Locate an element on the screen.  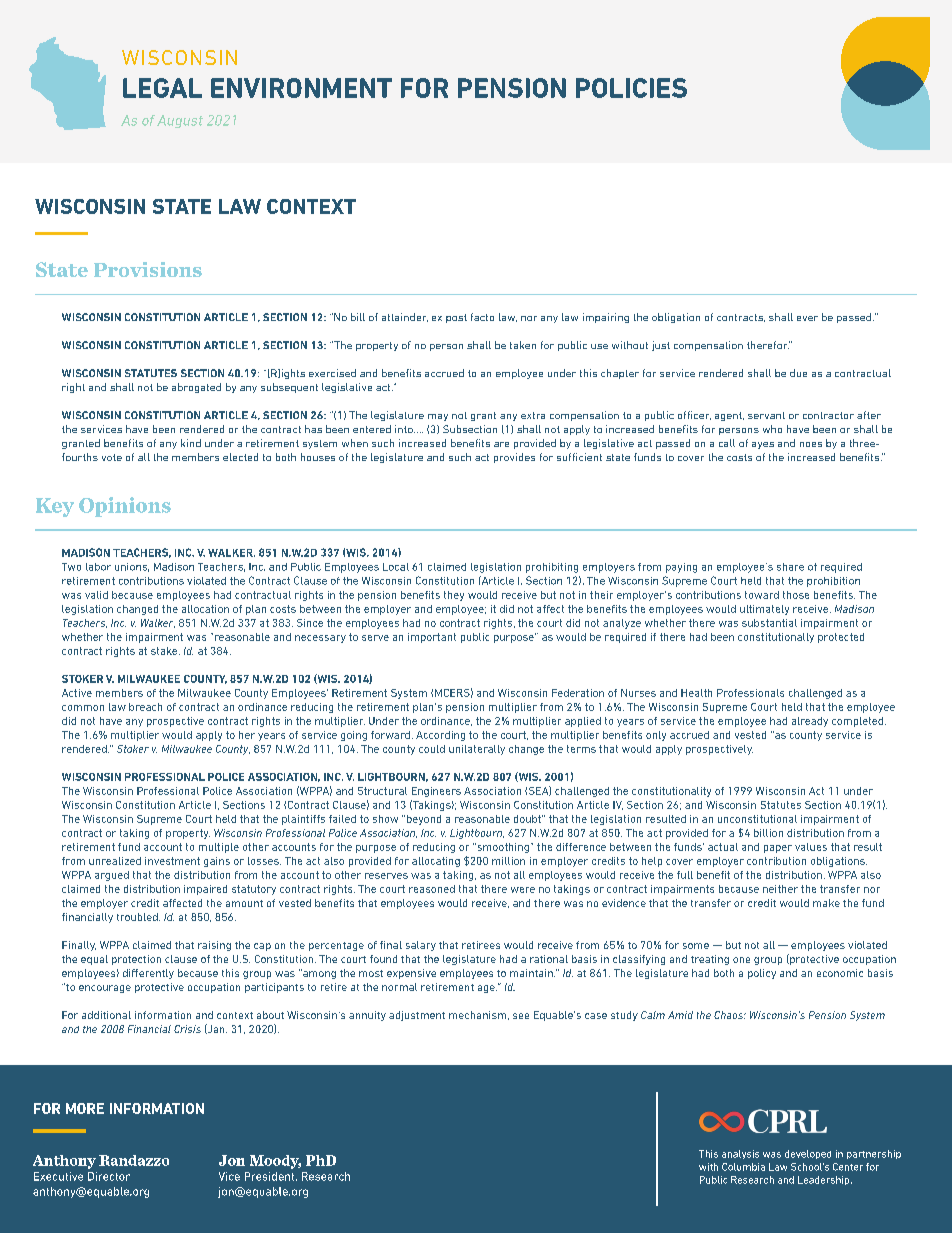
substantial is located at coordinates (769, 623).
